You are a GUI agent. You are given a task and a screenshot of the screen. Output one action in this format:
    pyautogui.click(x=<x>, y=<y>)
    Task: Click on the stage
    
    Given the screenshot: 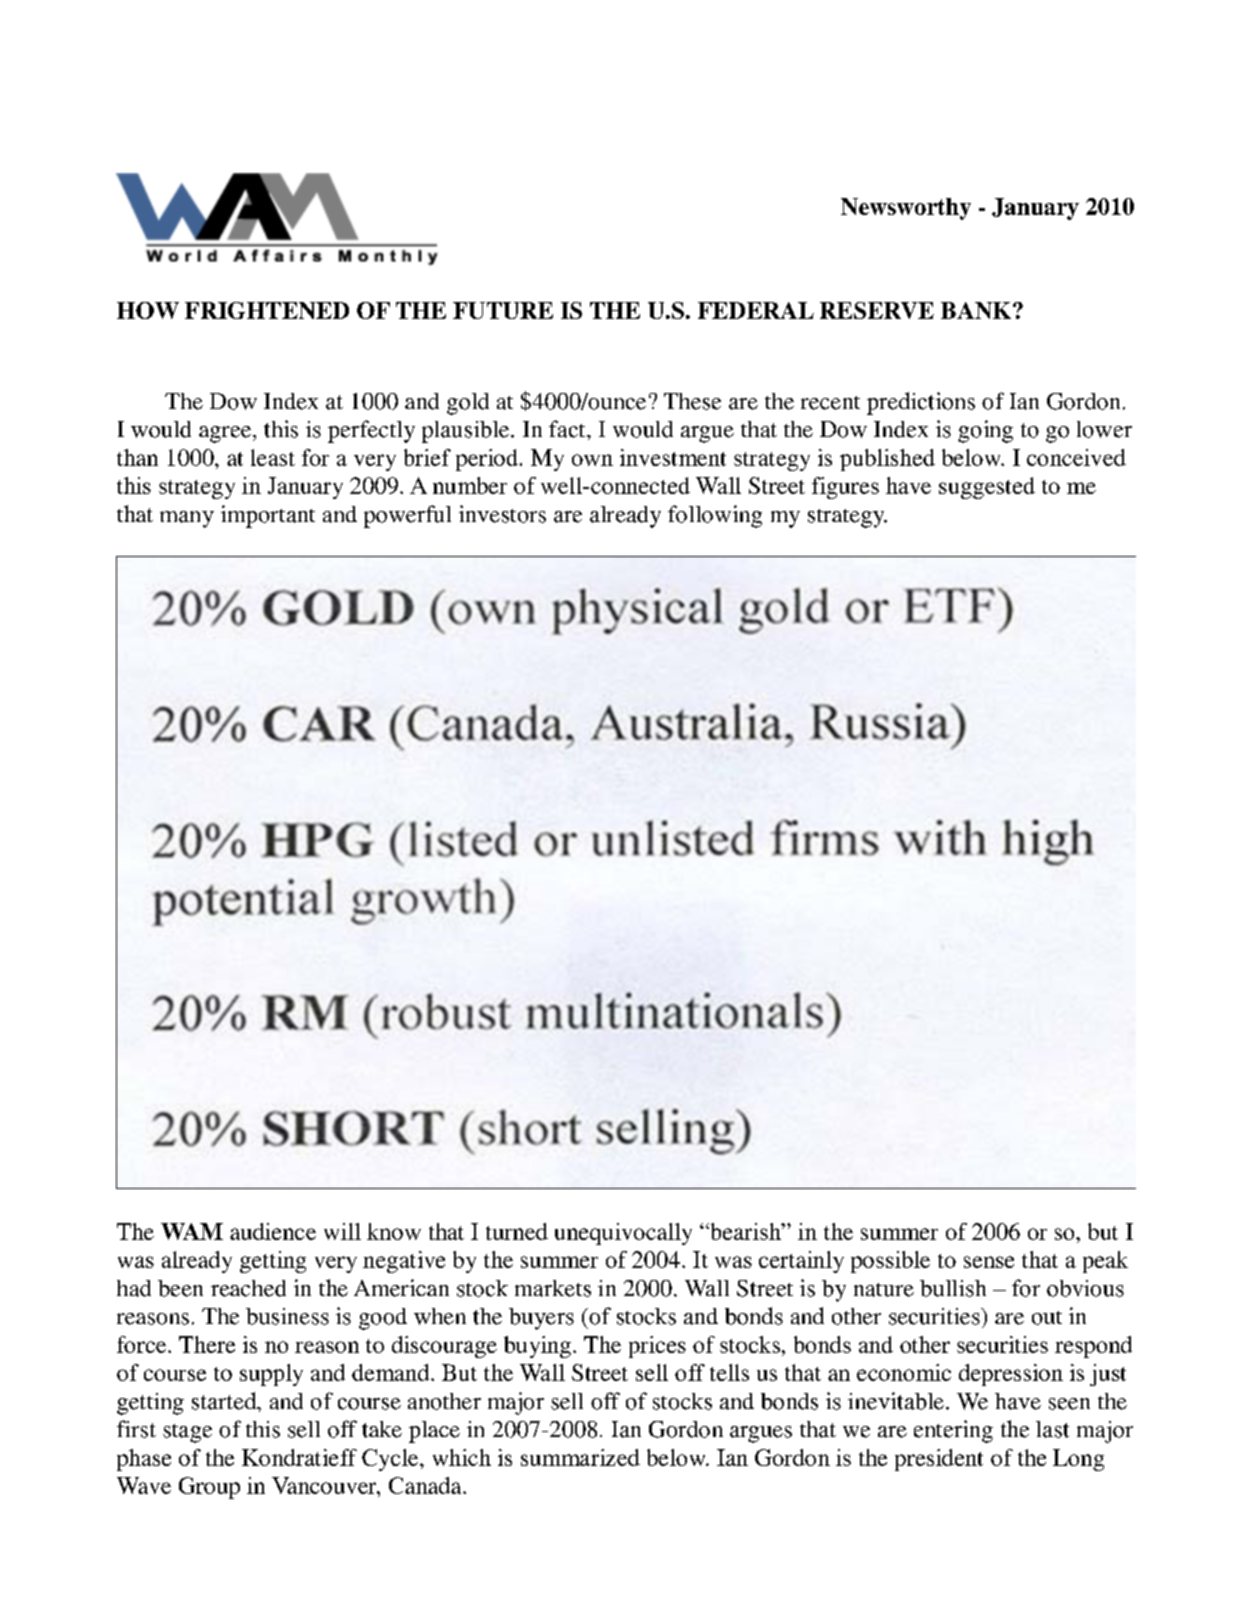 What is the action you would take?
    pyautogui.click(x=187, y=1433)
